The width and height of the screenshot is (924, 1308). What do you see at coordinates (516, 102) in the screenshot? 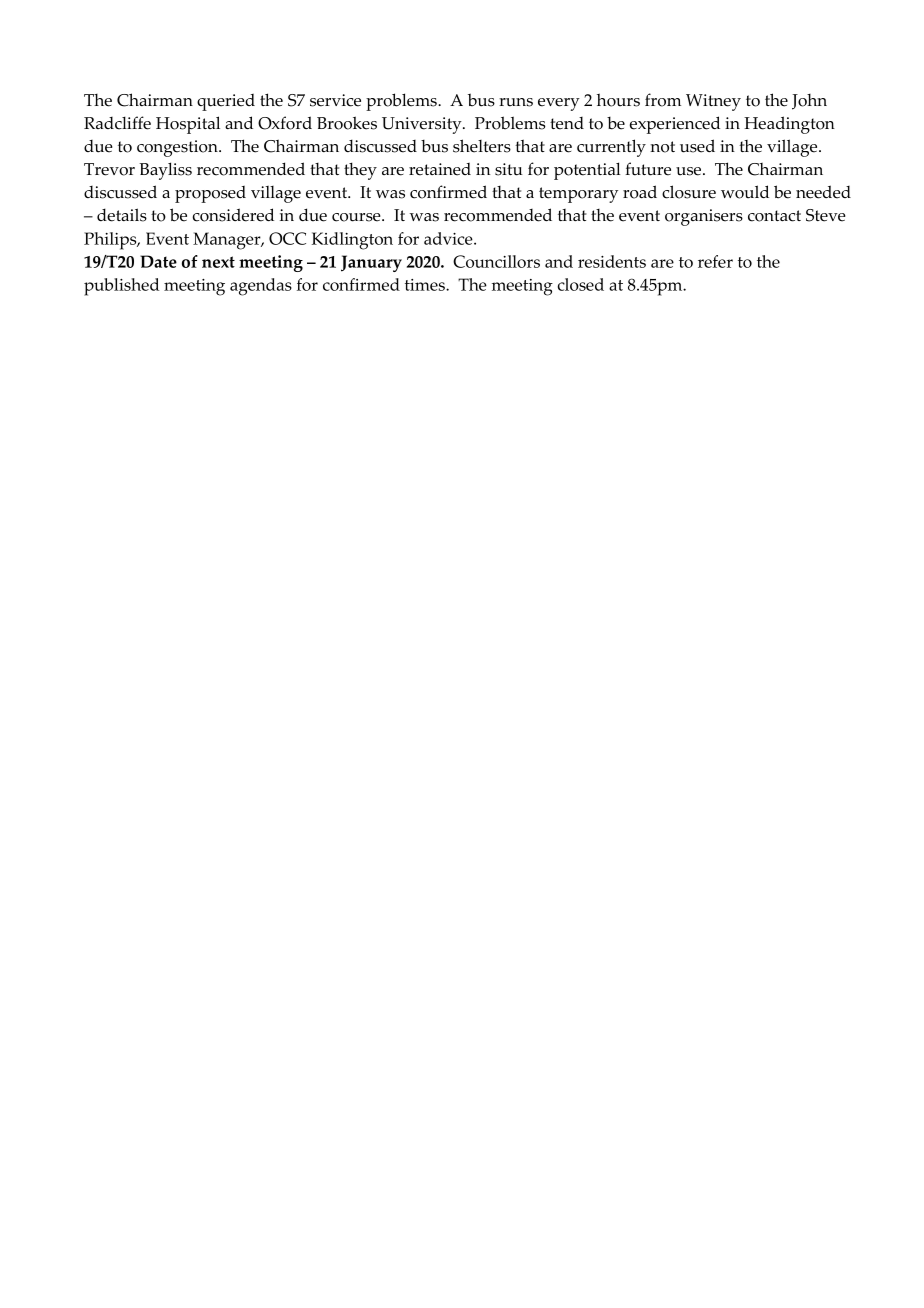
I see `runs` at bounding box center [516, 102].
